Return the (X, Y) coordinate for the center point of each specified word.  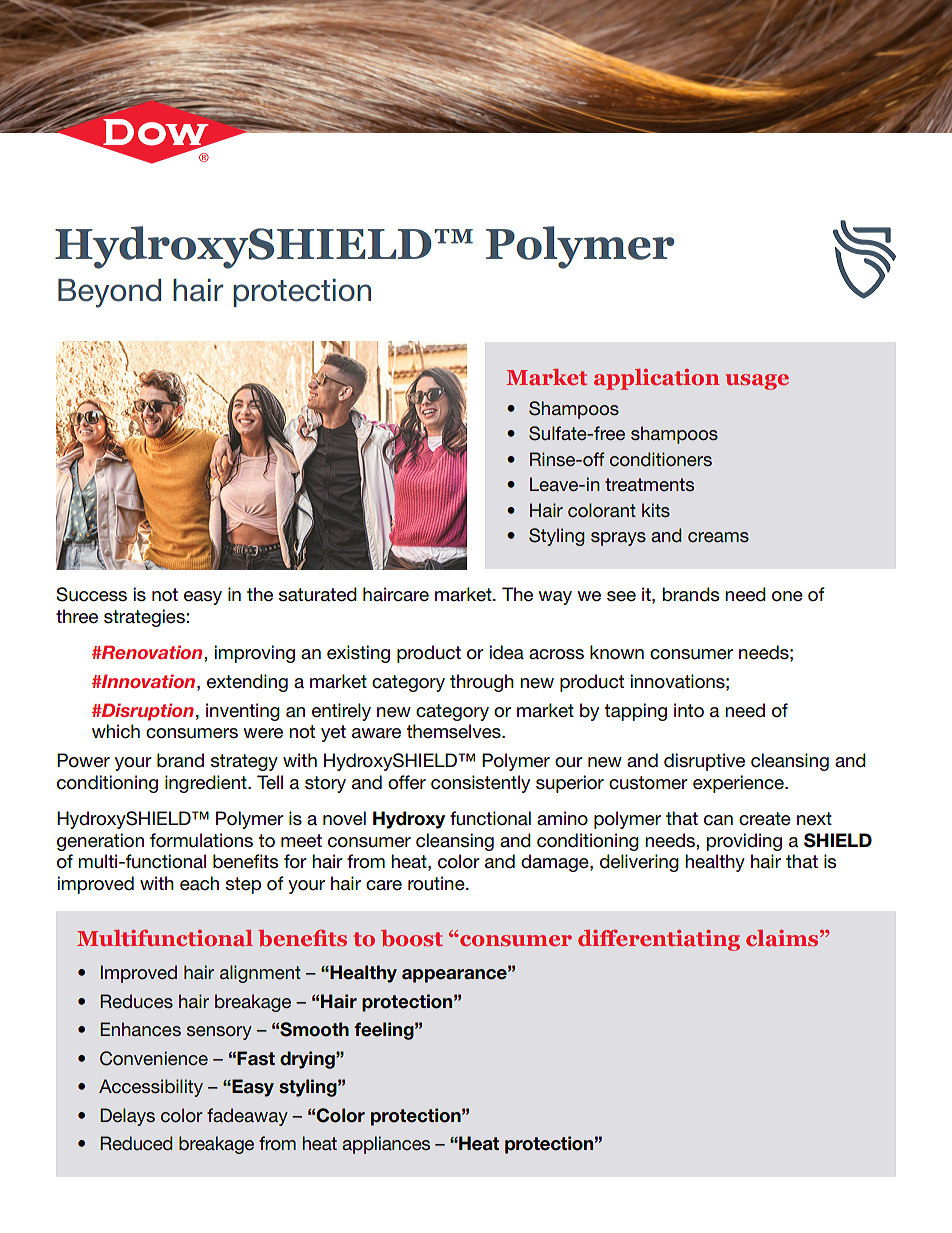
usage (757, 382)
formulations (201, 840)
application (657, 379)
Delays (127, 1117)
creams (718, 537)
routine (437, 883)
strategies (145, 618)
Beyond (109, 293)
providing (744, 842)
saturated (318, 594)
